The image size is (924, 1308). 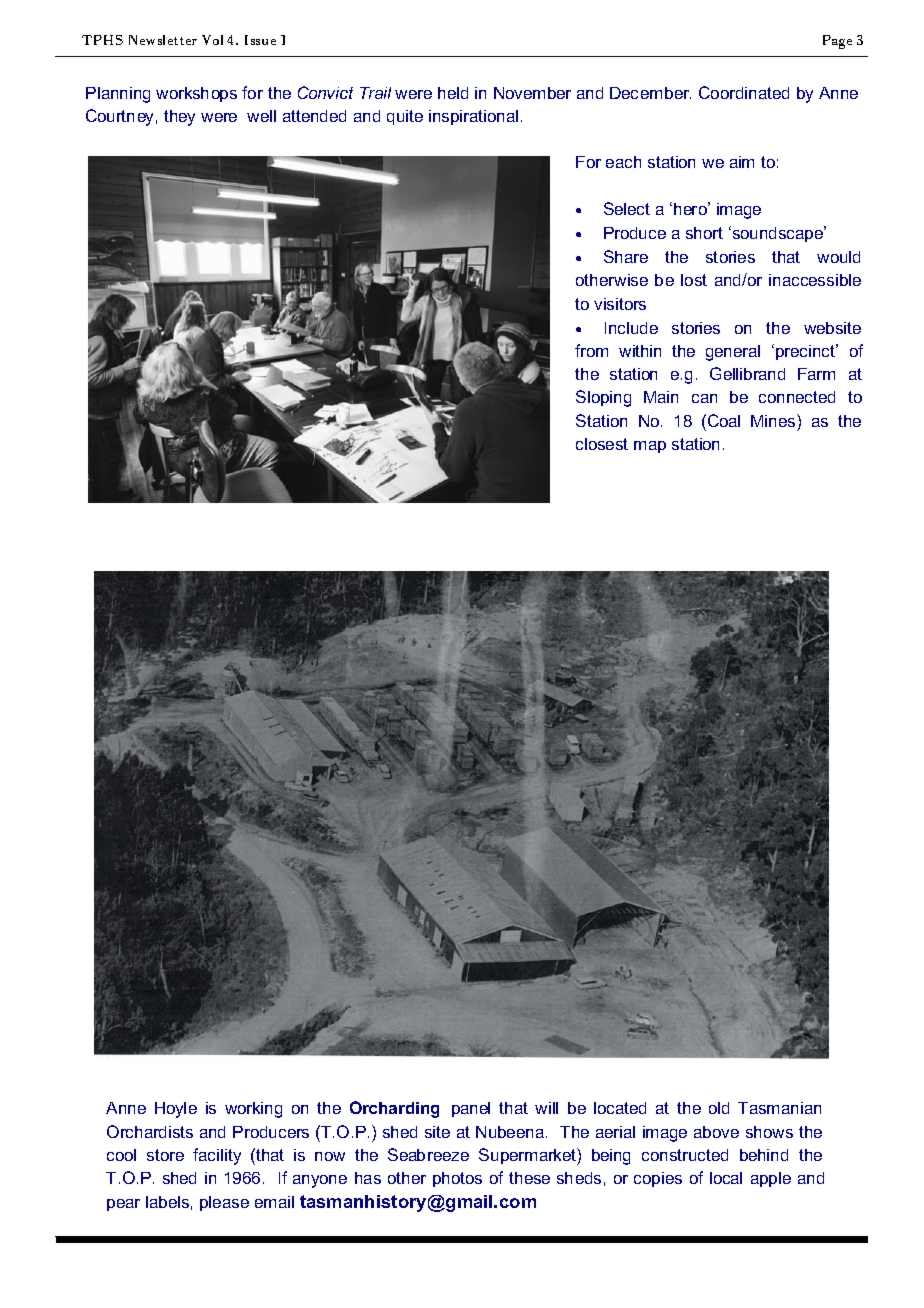 I want to click on Hoyle, so click(x=176, y=1110).
